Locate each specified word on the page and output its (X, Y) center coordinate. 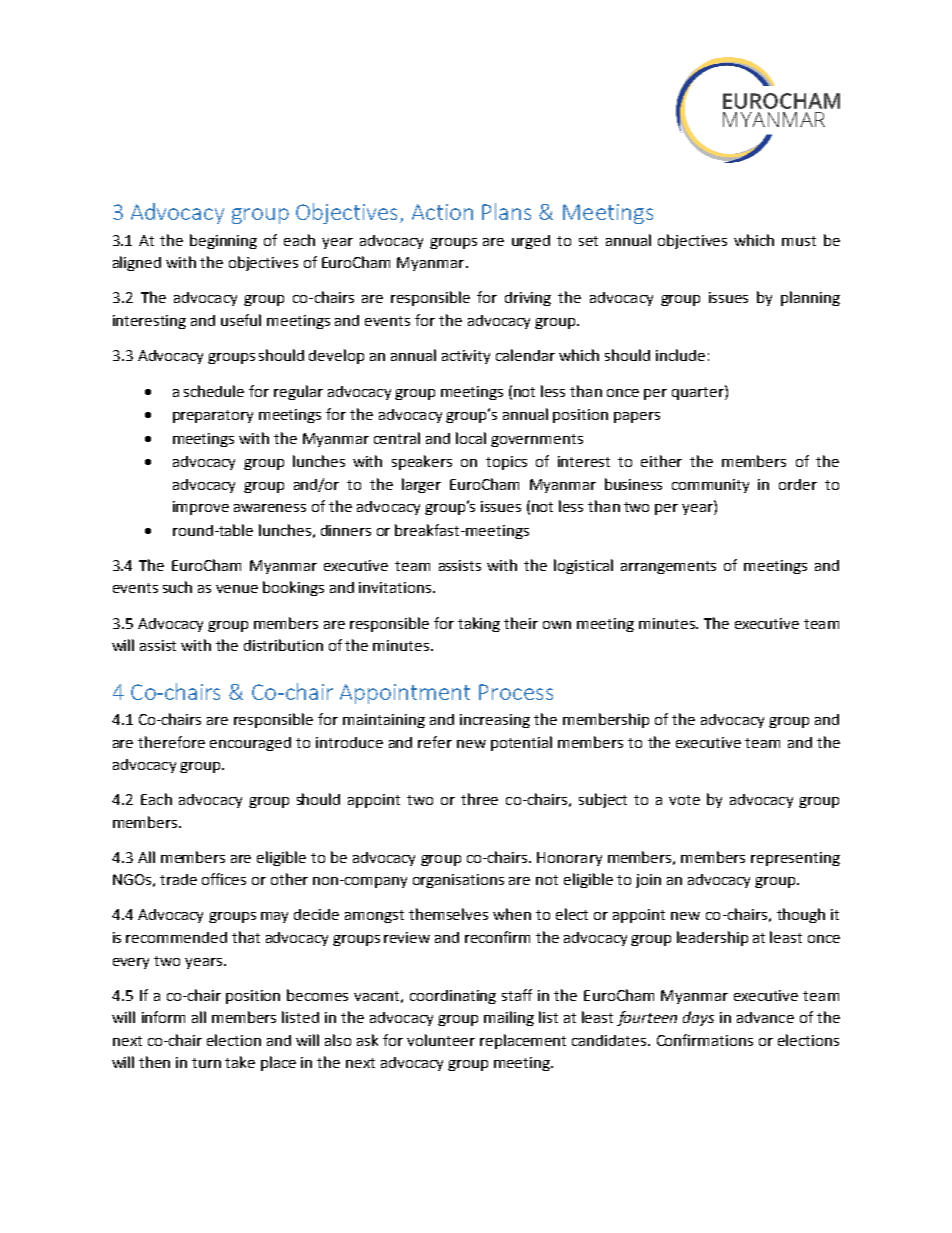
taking (479, 624)
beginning (223, 241)
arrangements (668, 567)
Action (442, 212)
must (799, 241)
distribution (283, 645)
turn (206, 1063)
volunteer (441, 1040)
